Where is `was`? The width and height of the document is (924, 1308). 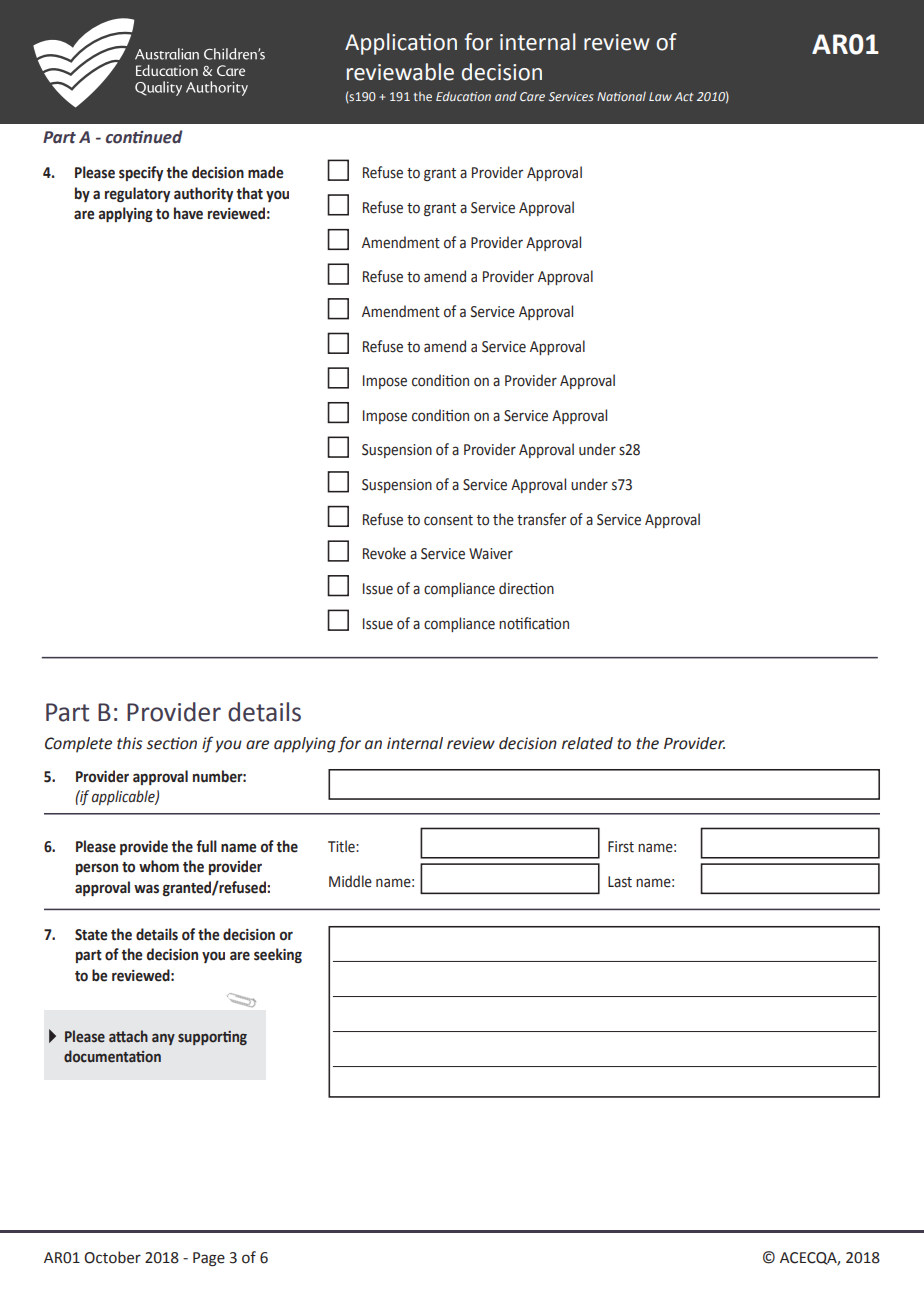 was is located at coordinates (146, 889).
